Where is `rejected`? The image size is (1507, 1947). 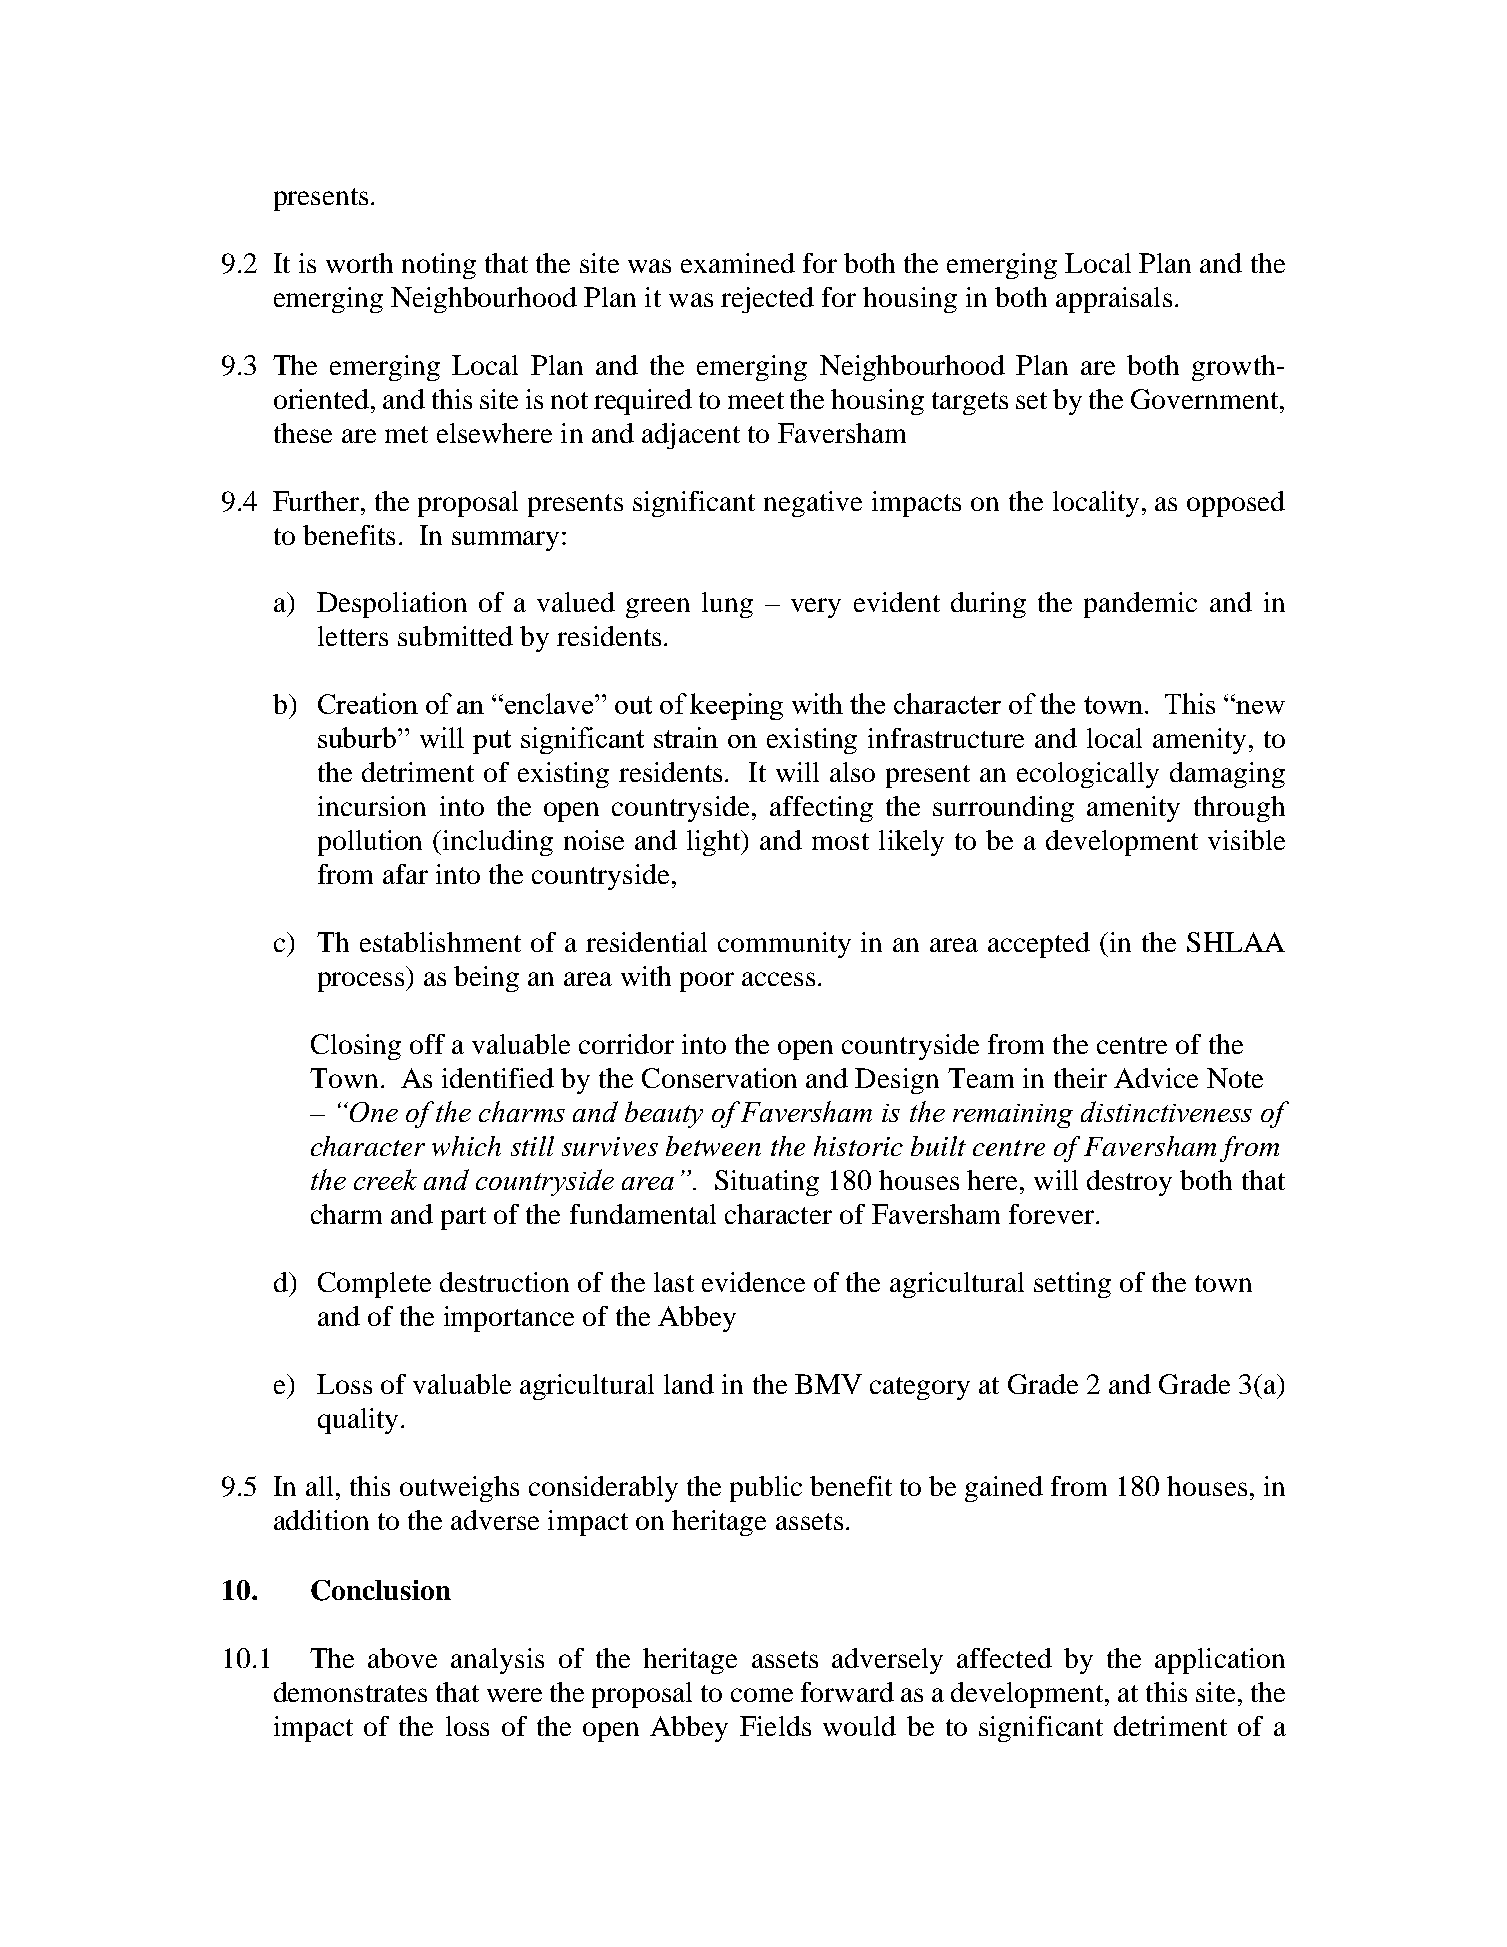
rejected is located at coordinates (767, 300).
